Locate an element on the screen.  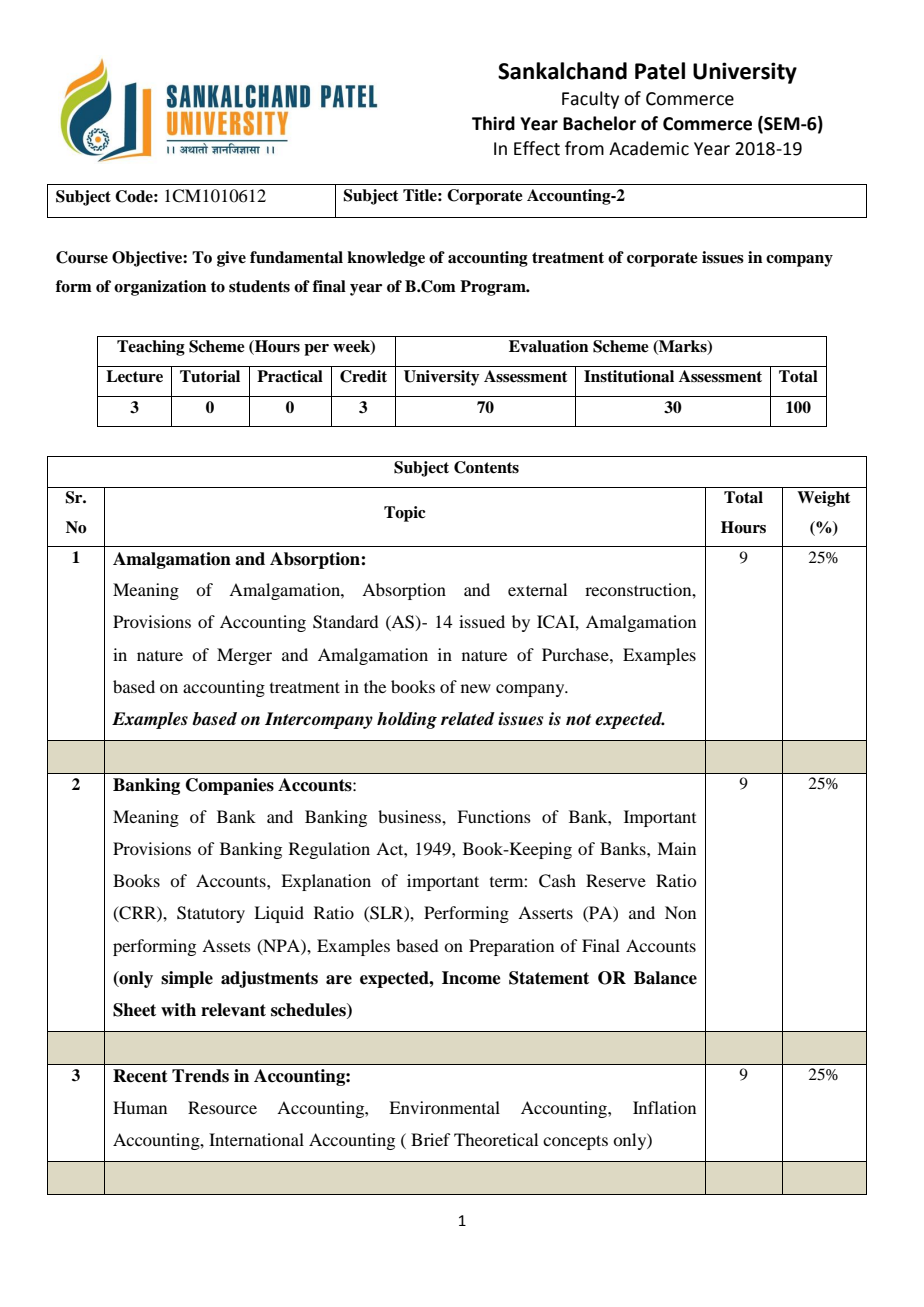
give is located at coordinates (231, 259).
